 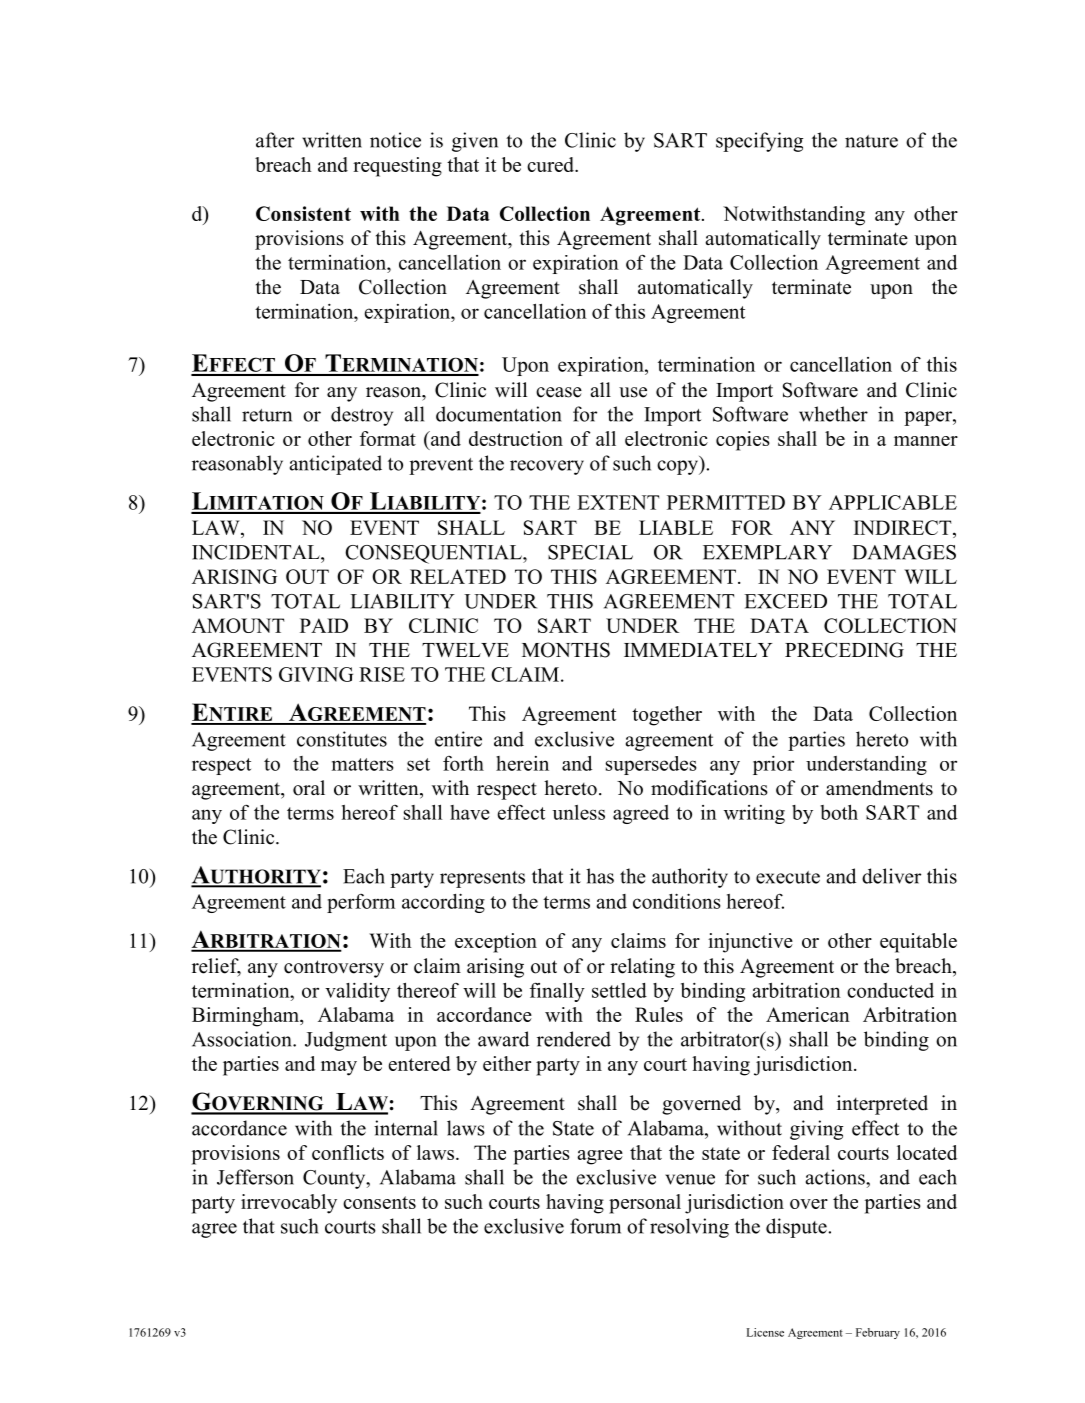 I want to click on irrevocably, so click(x=289, y=1204).
